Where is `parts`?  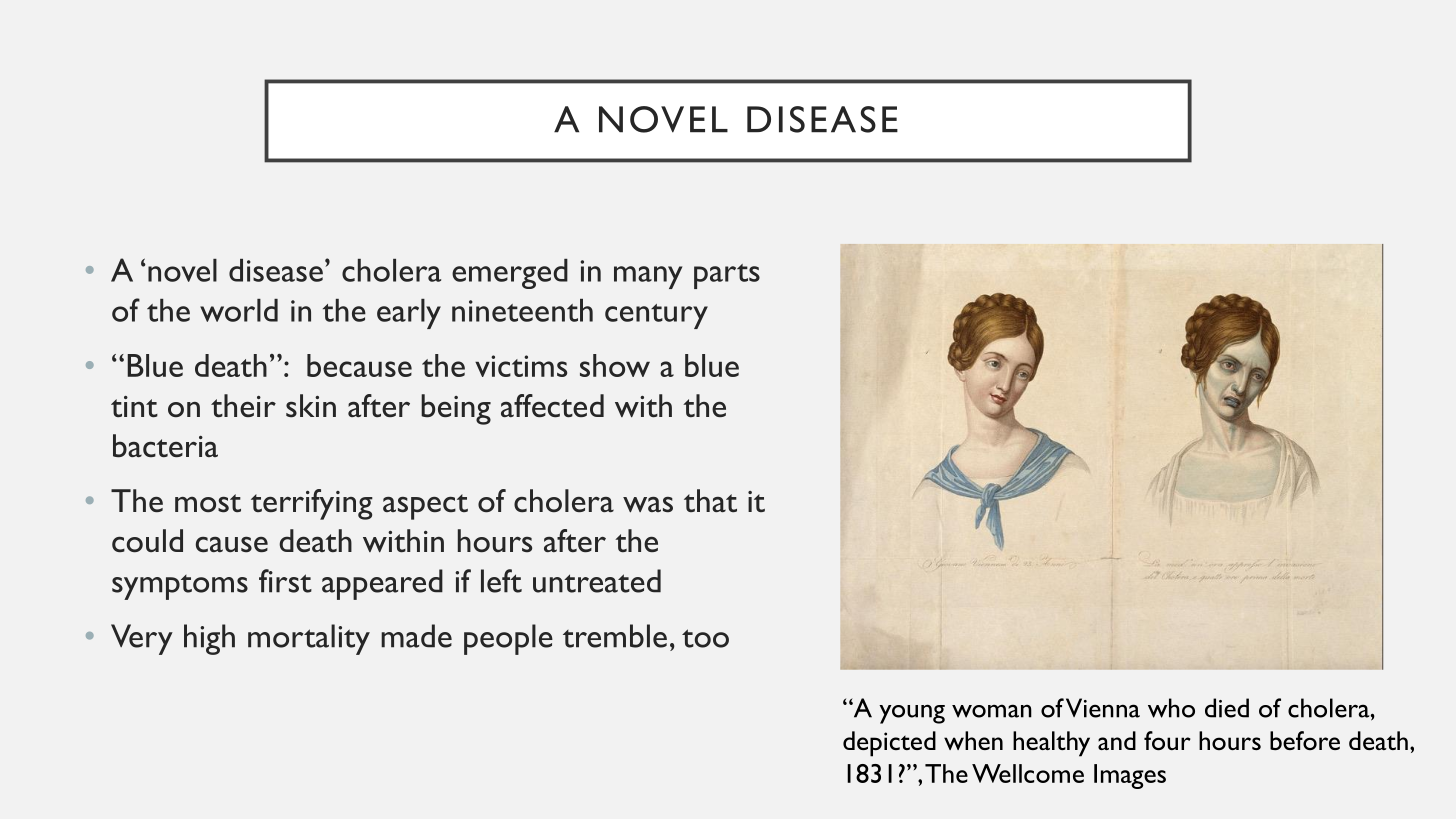 parts is located at coordinates (727, 276).
